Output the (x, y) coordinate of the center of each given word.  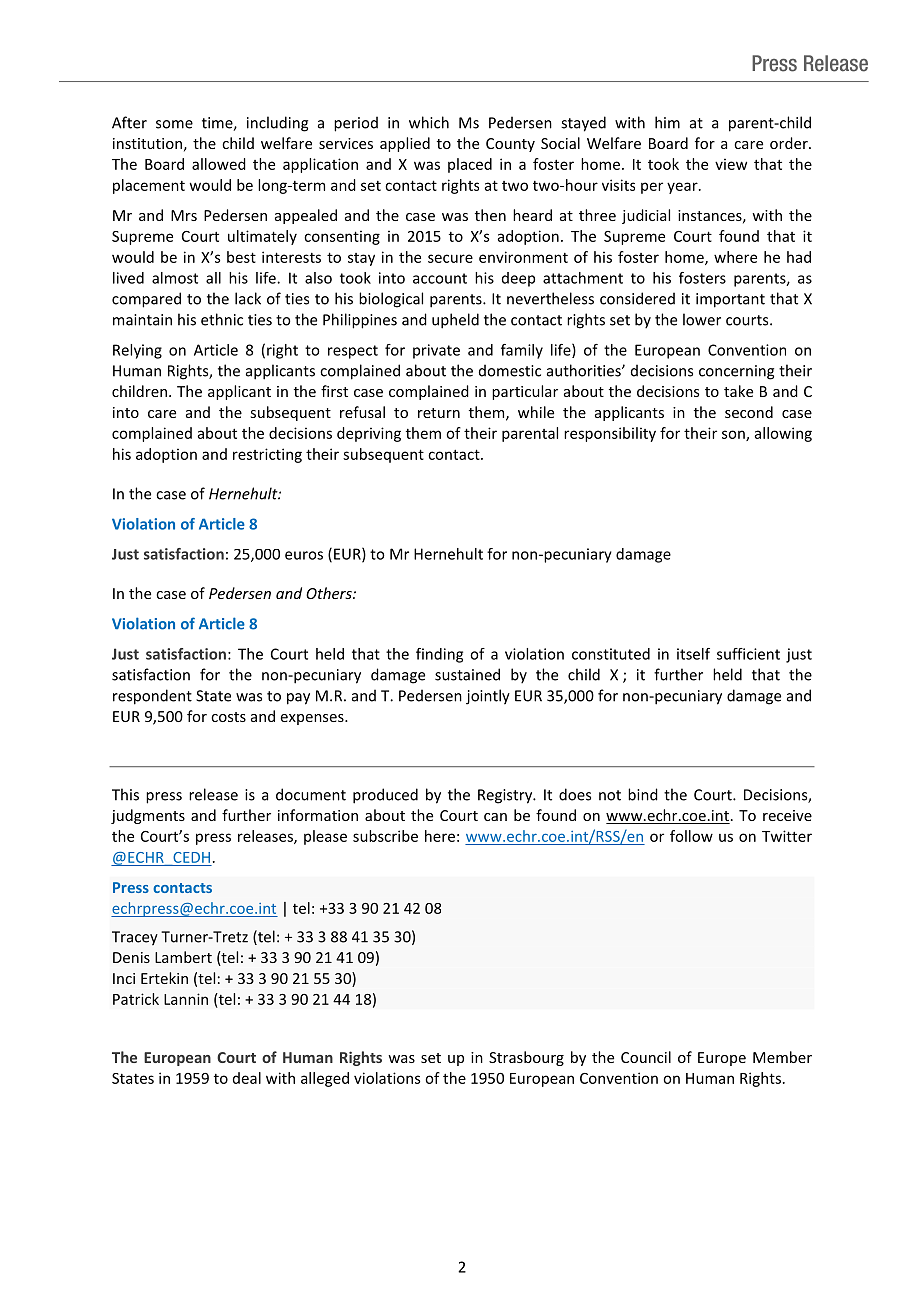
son (734, 435)
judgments (148, 816)
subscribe (385, 836)
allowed (219, 164)
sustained (467, 674)
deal (247, 1078)
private (436, 351)
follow (691, 836)
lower (702, 319)
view (731, 164)
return (439, 413)
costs (228, 717)
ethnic (222, 319)
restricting (267, 455)
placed (470, 165)
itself (693, 654)
